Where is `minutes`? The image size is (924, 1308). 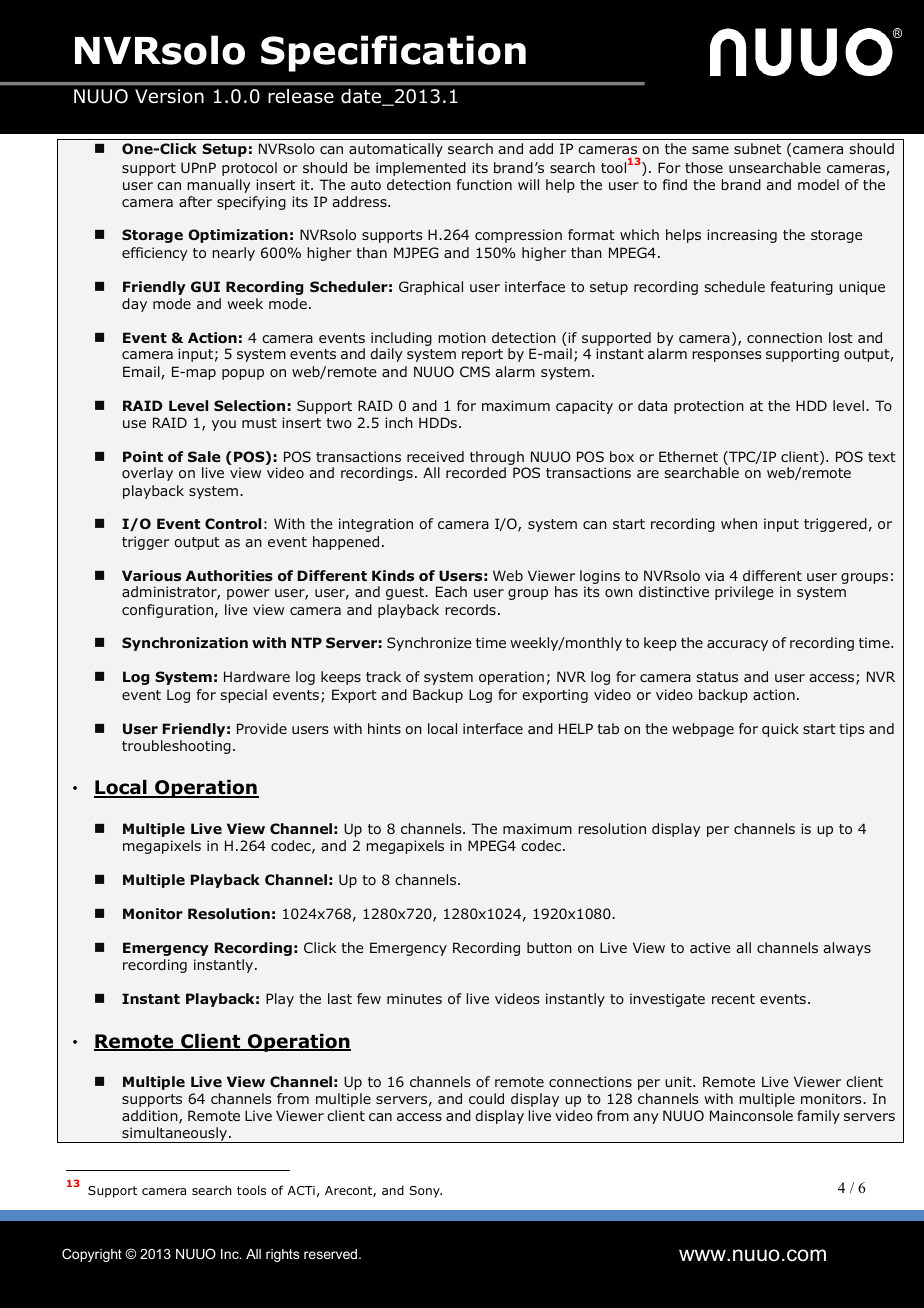
minutes is located at coordinates (414, 998).
